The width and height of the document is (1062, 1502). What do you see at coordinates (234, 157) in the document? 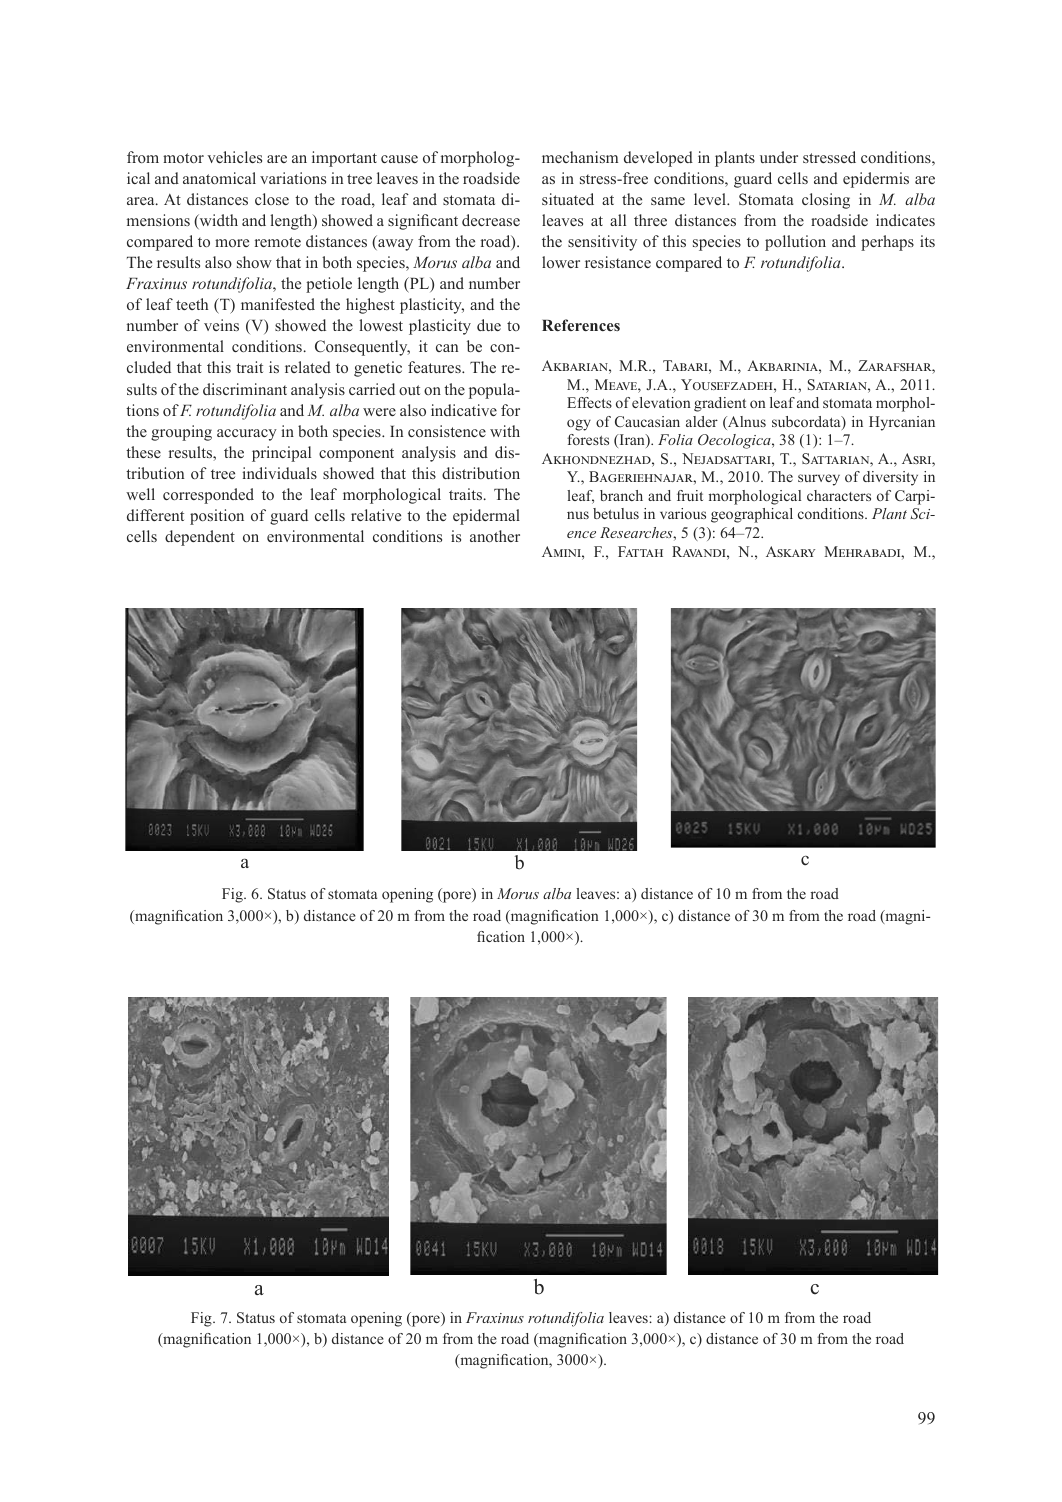
I see `vehicles` at bounding box center [234, 157].
